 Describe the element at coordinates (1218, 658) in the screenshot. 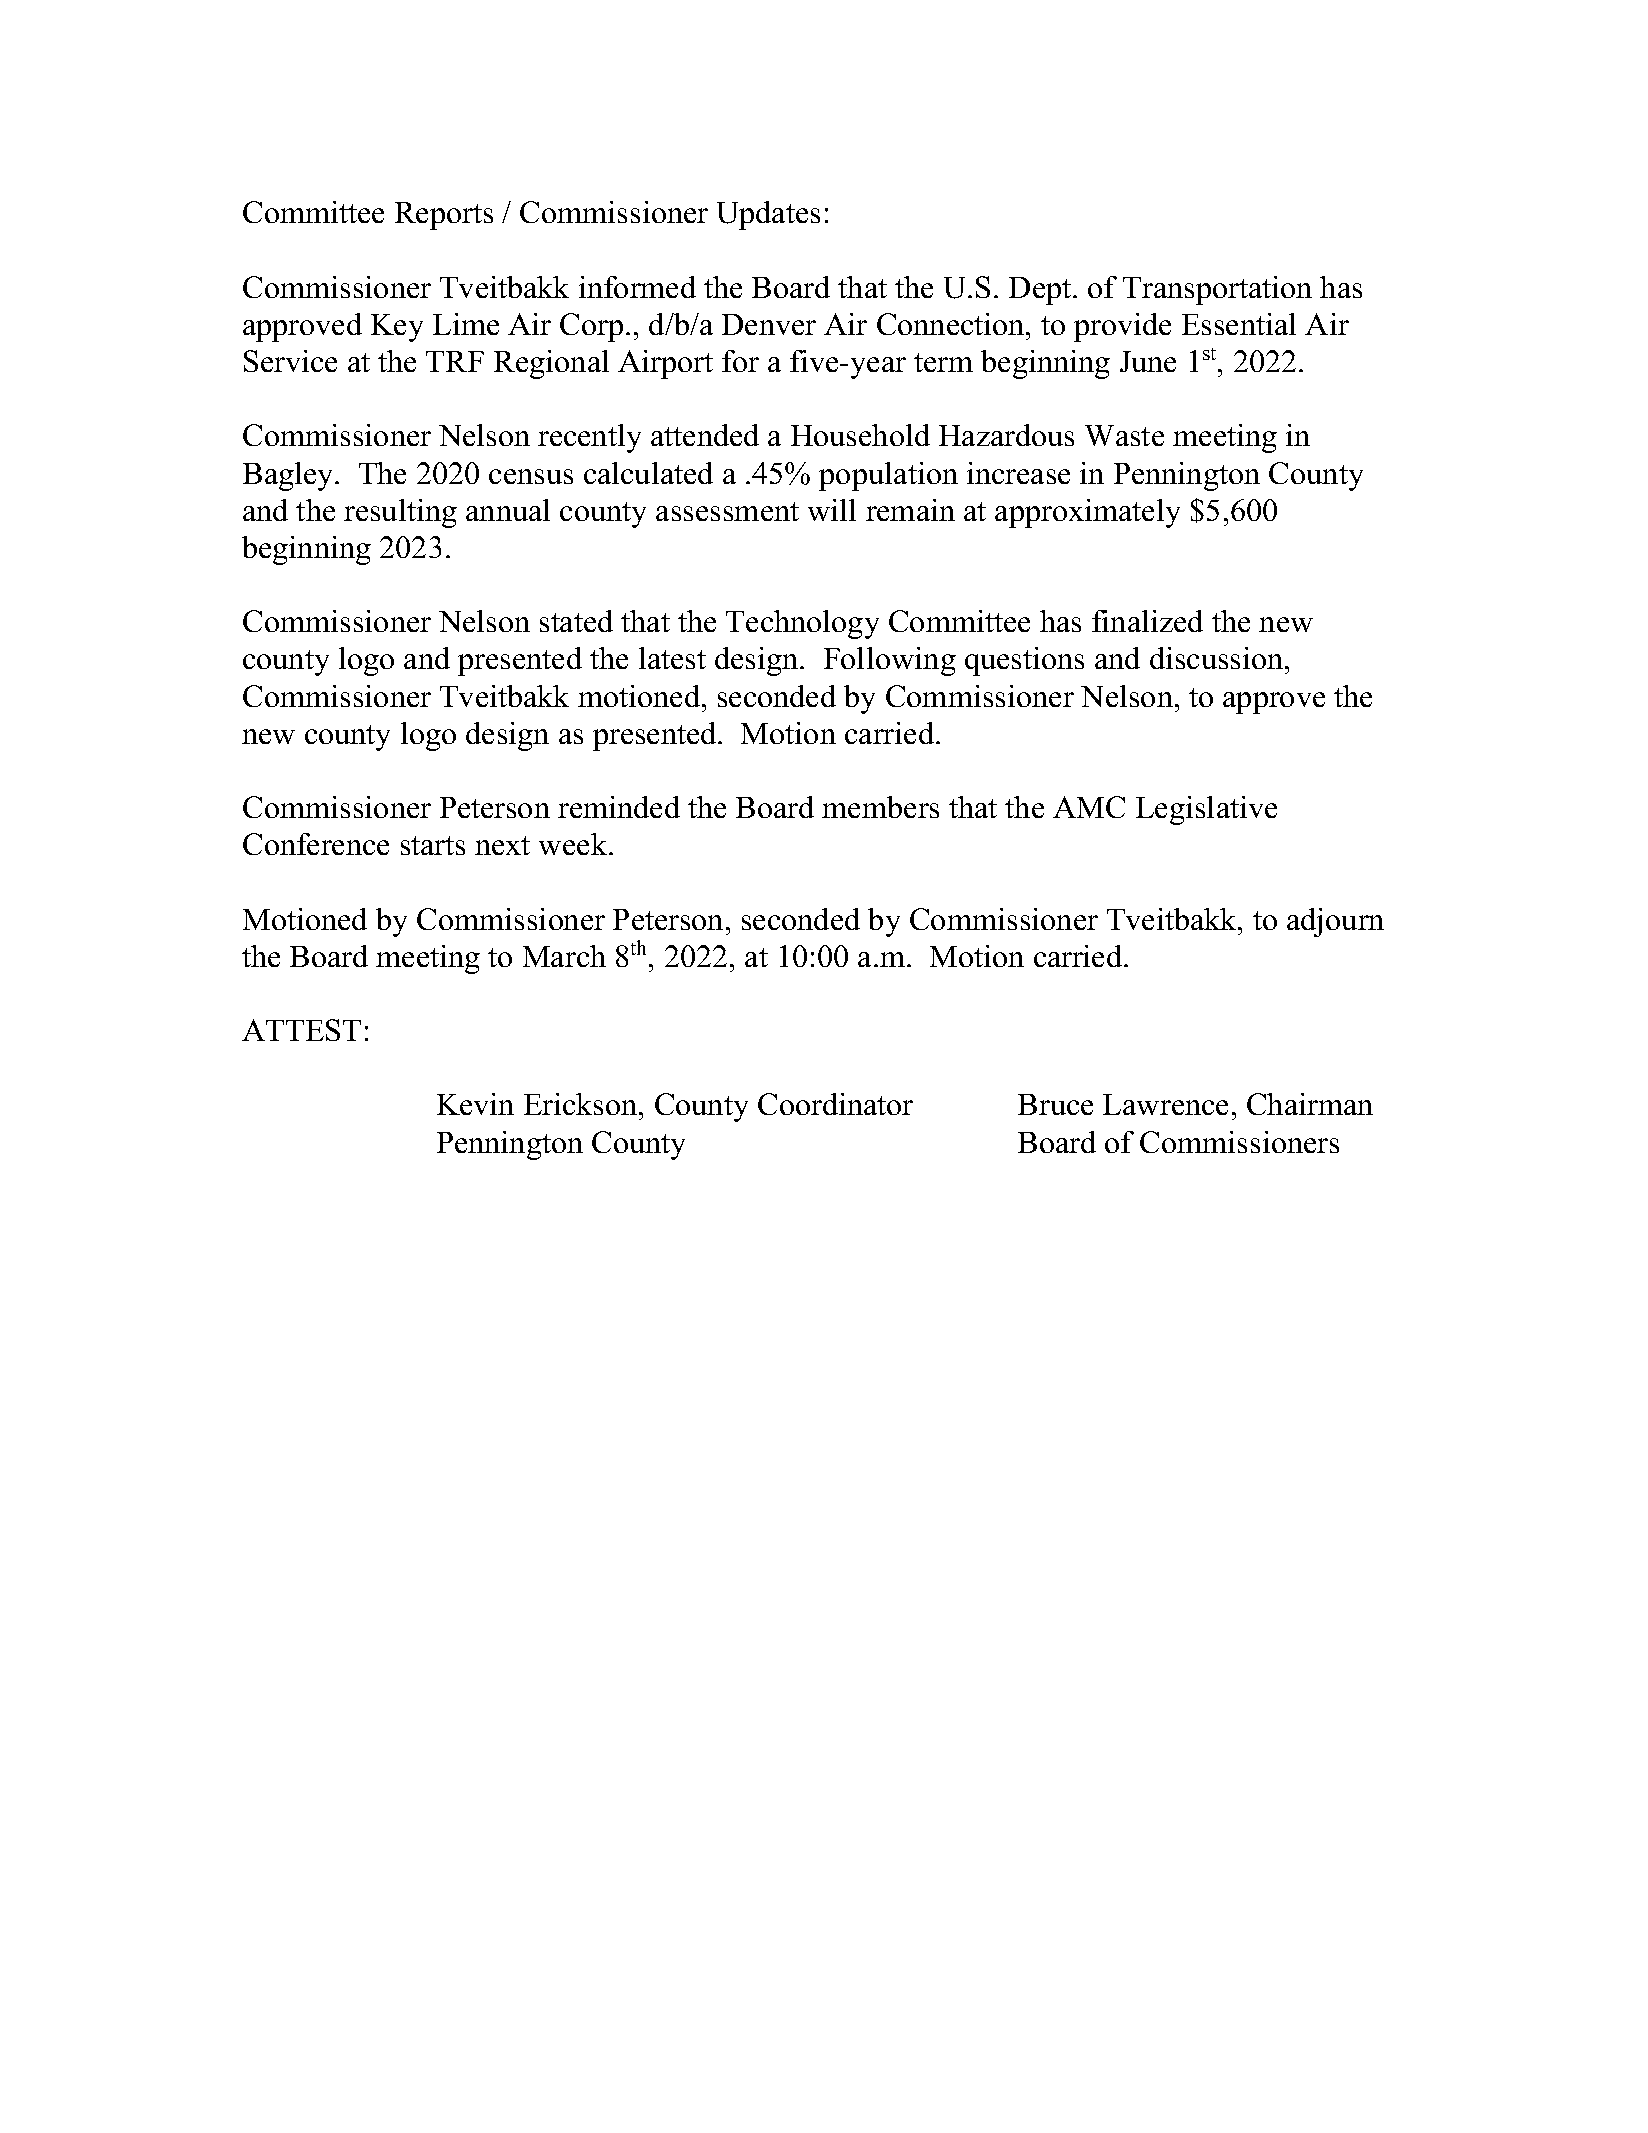

I see `discussion` at that location.
